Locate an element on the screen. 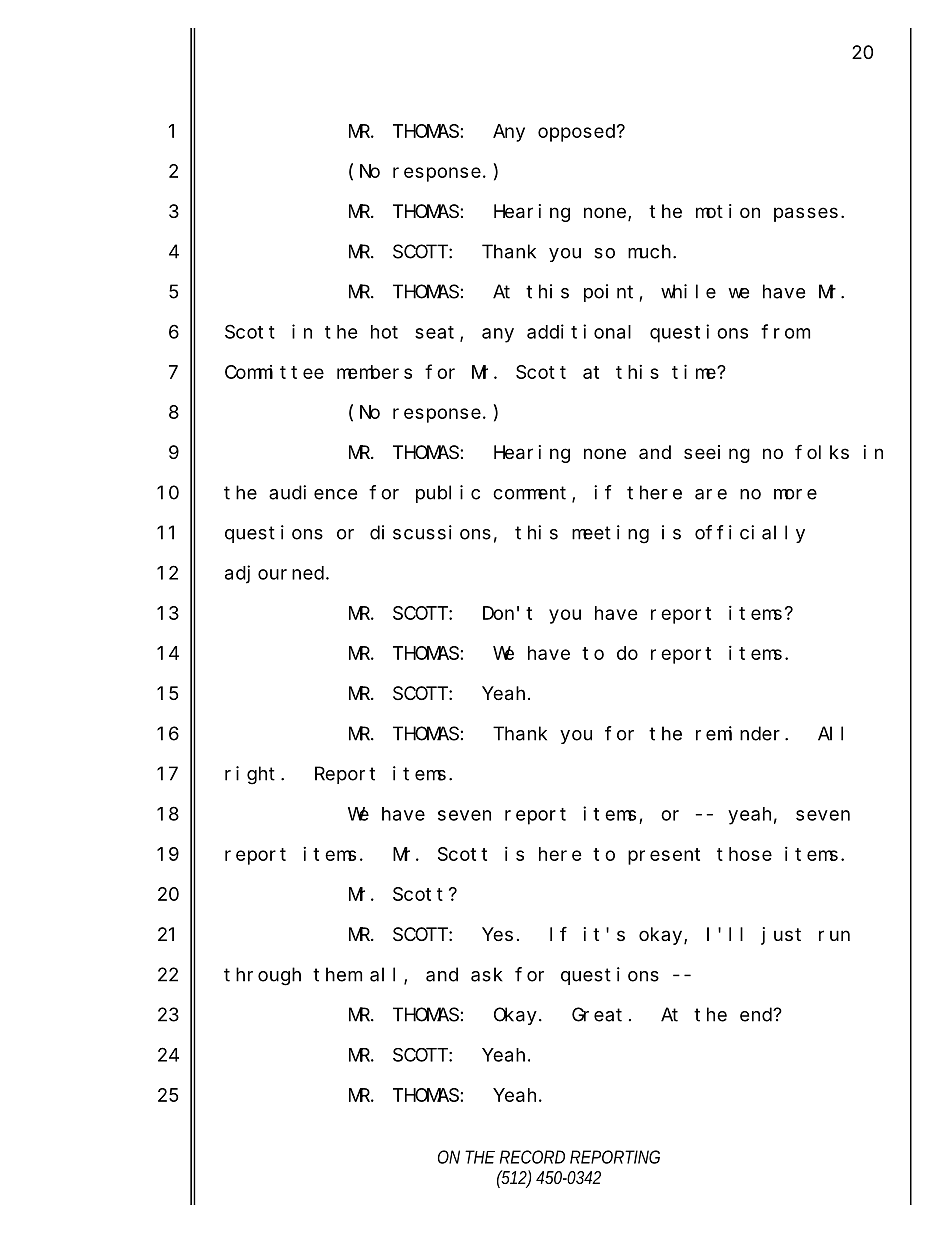  those is located at coordinates (744, 854).
